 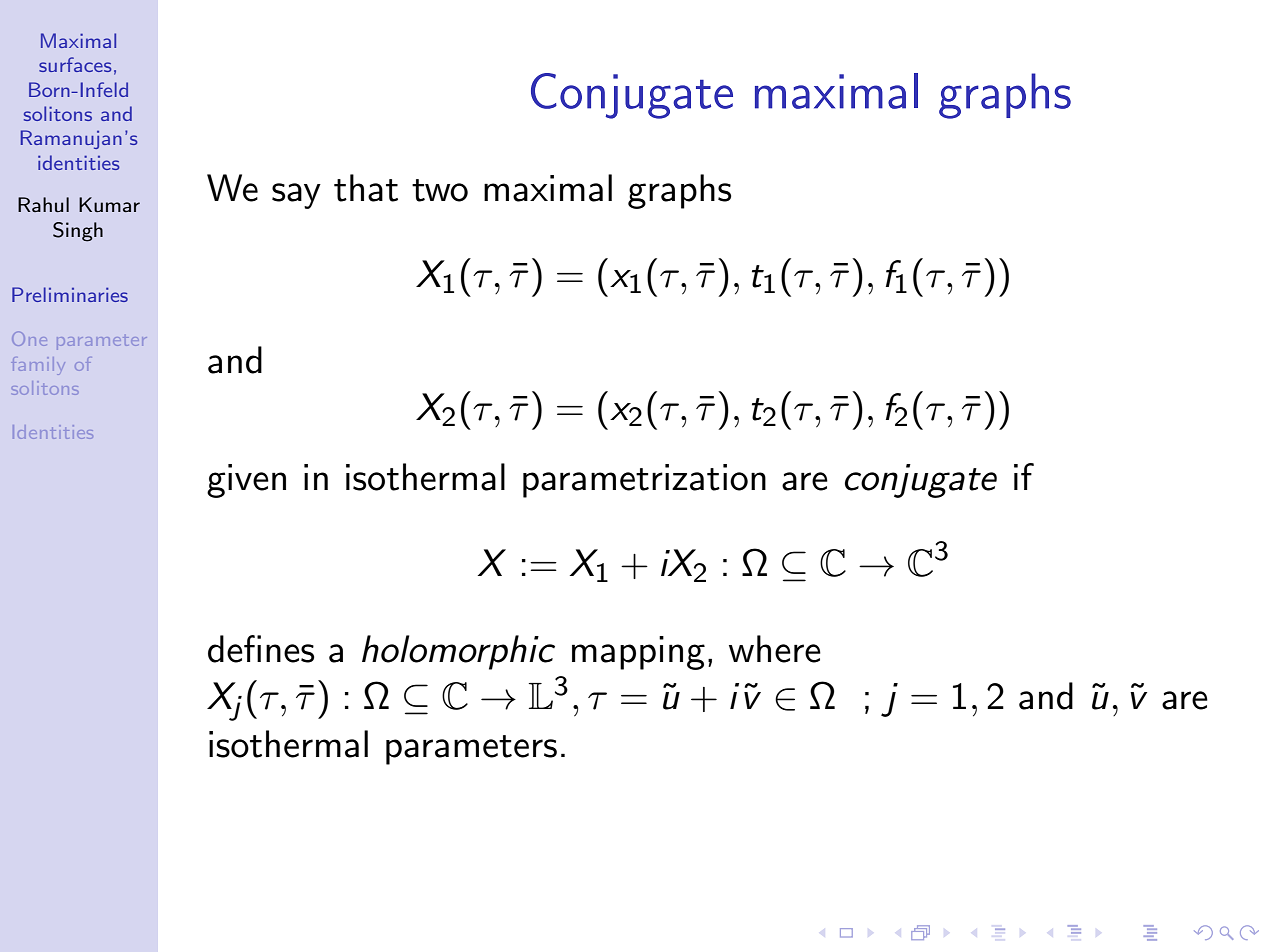 I want to click on defines, so click(x=261, y=649).
